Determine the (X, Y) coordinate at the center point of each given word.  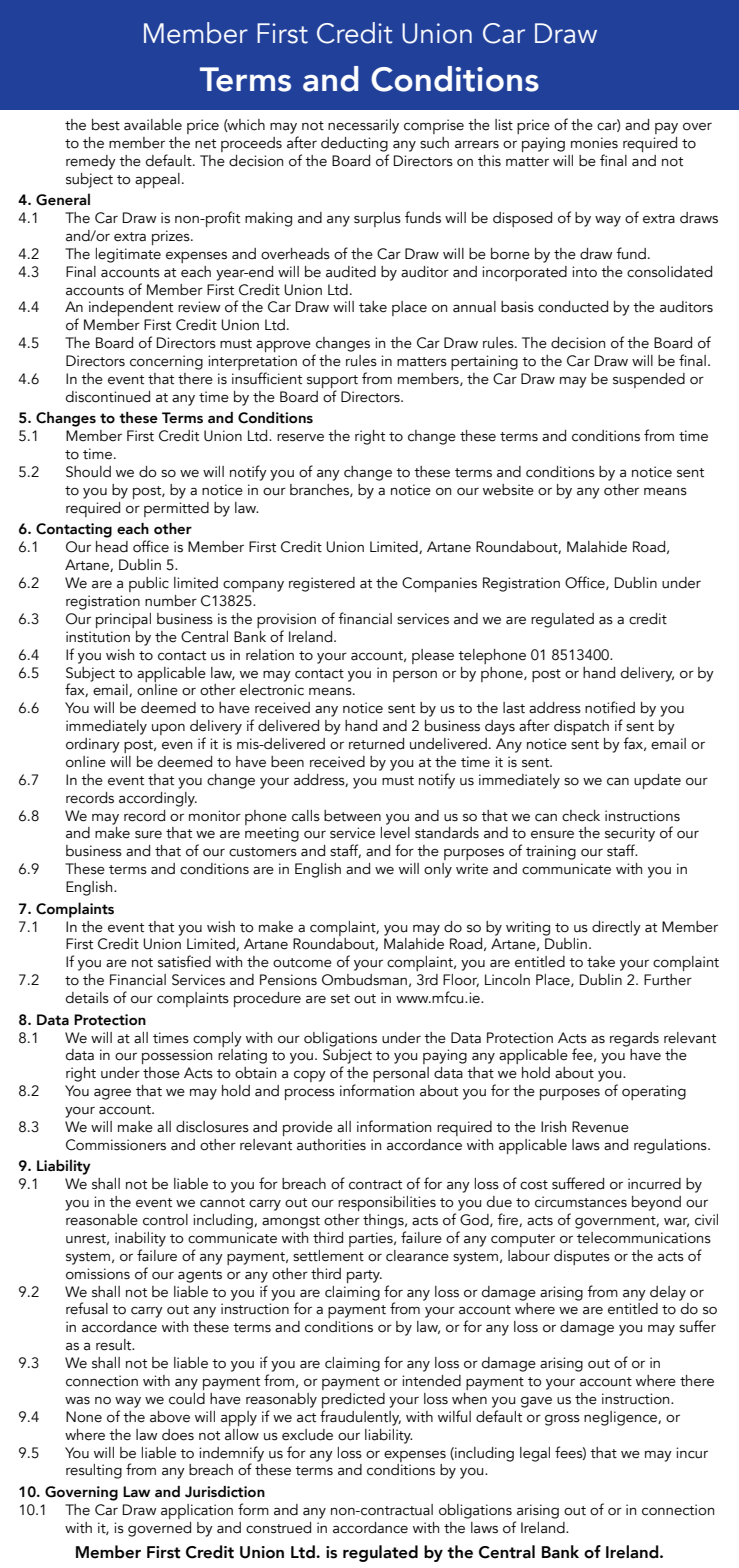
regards (634, 1039)
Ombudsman (364, 980)
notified (610, 707)
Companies (439, 584)
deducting (354, 144)
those (161, 1073)
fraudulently (360, 1418)
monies (594, 143)
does (178, 1435)
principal (123, 620)
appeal (157, 180)
